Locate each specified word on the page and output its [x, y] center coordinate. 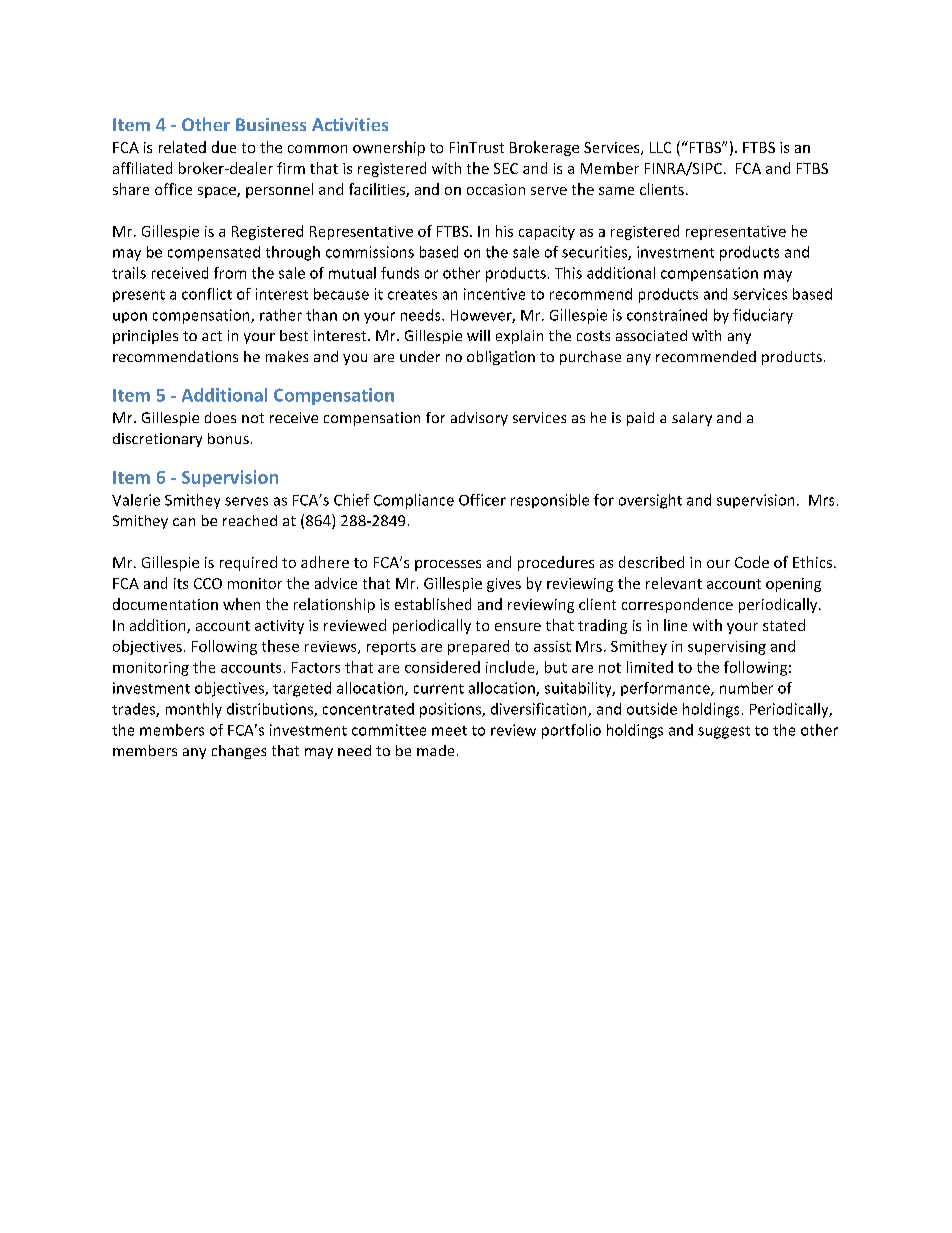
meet [449, 731]
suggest [724, 732]
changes [239, 752]
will [478, 335]
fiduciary [763, 316]
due [224, 147]
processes [448, 565]
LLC [660, 147]
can [184, 522]
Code [752, 562]
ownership [389, 148]
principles [145, 337]
